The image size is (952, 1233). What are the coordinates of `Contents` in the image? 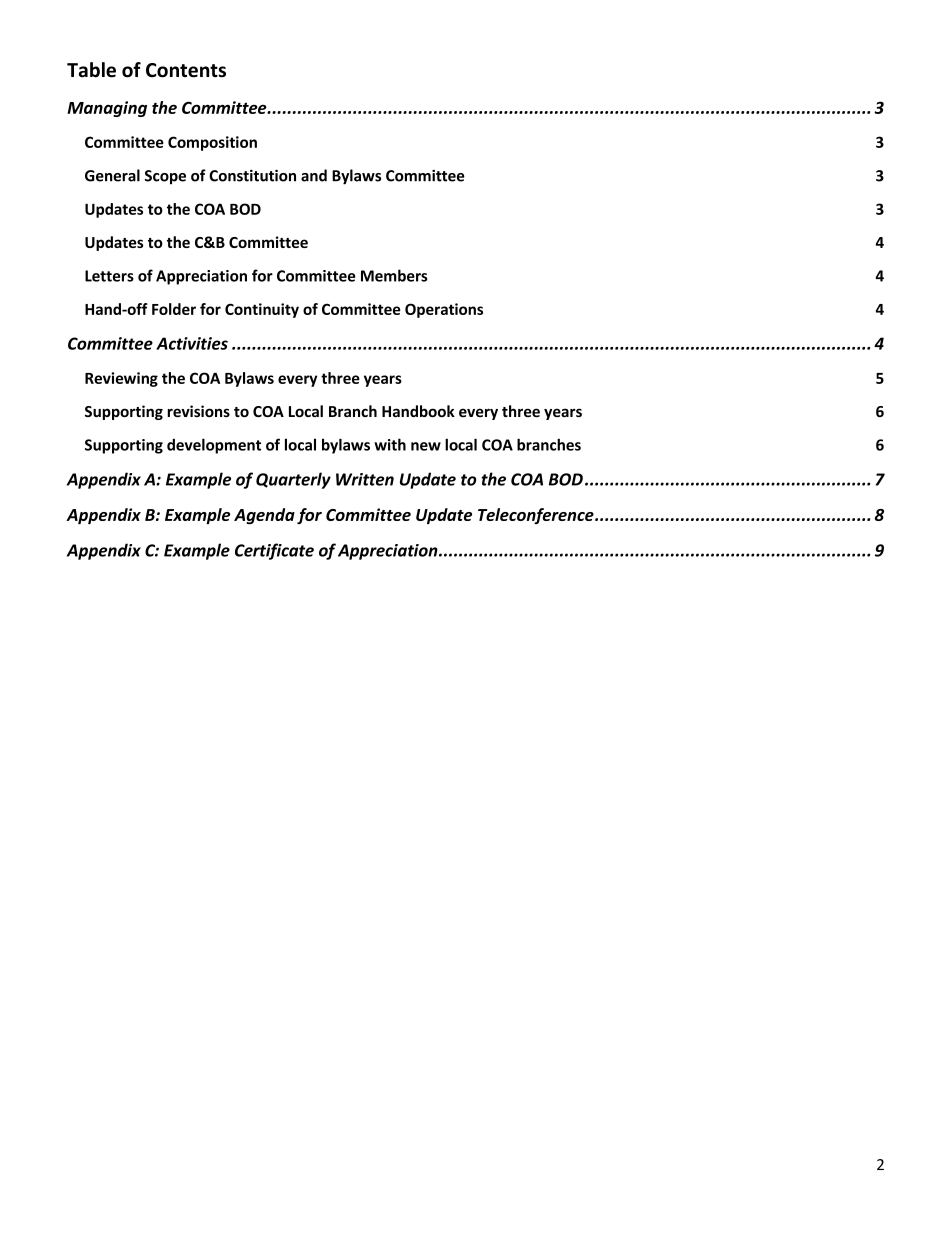 It's located at (186, 70).
